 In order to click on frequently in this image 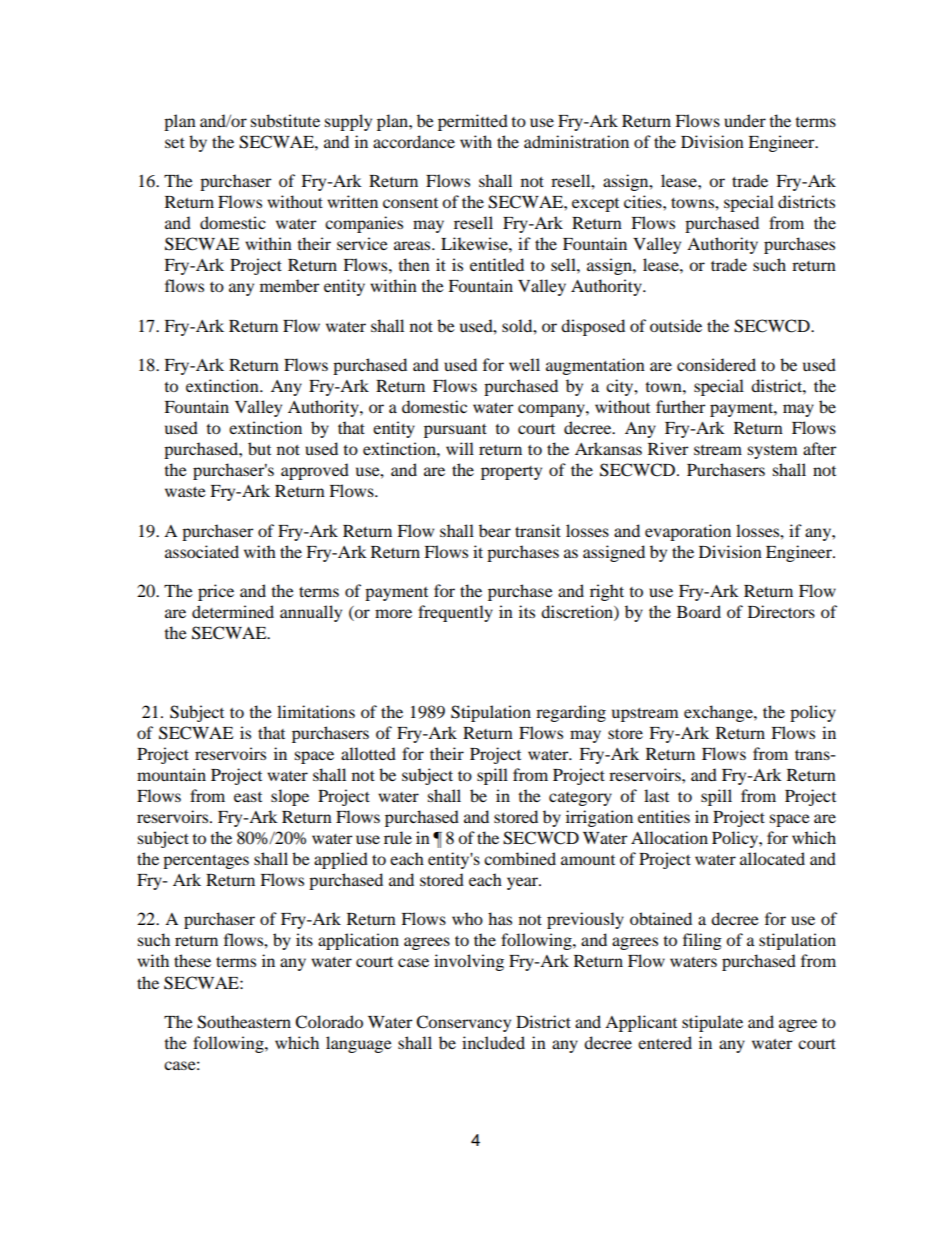, I will do `click(455, 613)`.
